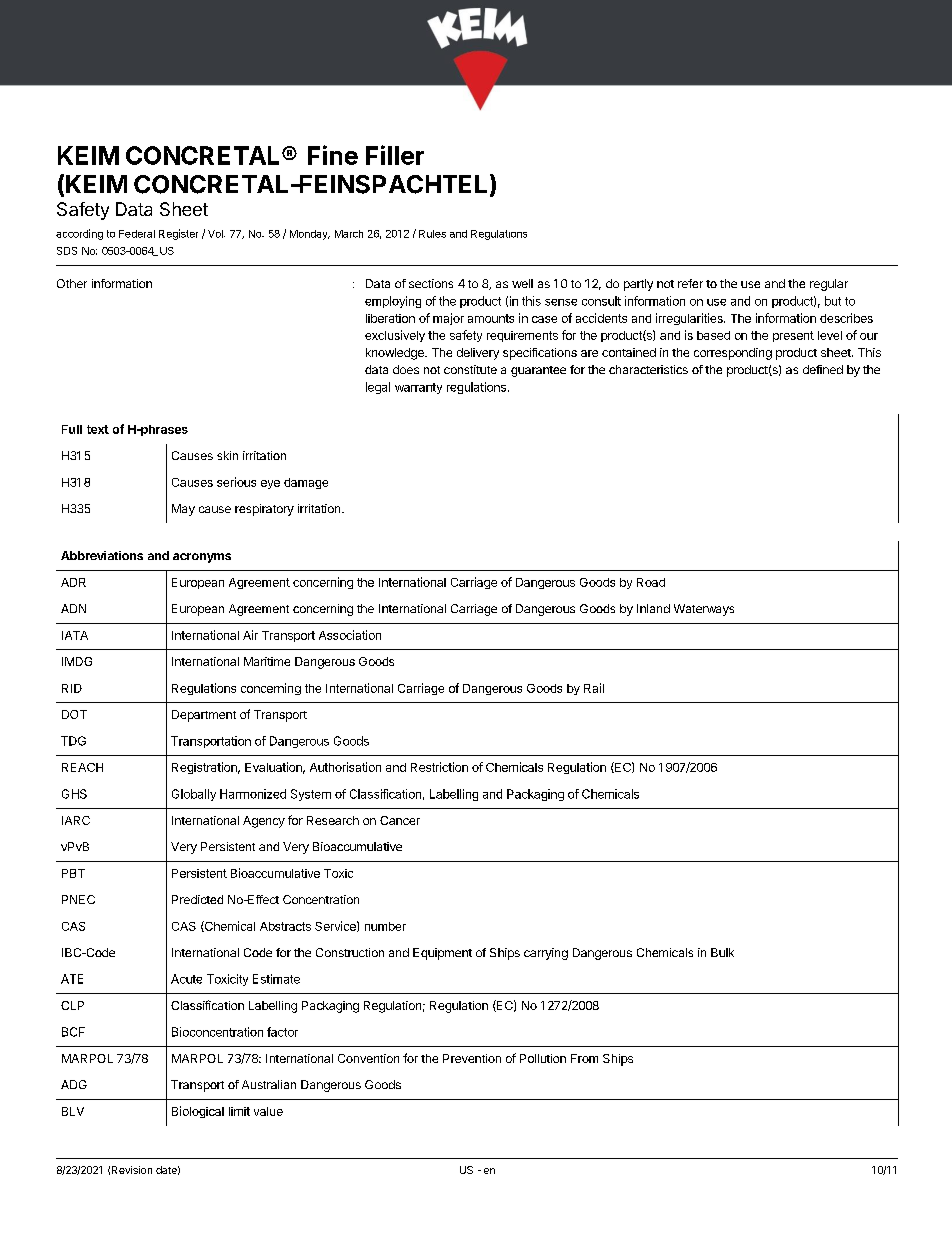 The height and width of the page is (1233, 952). I want to click on Waterways, so click(704, 610).
